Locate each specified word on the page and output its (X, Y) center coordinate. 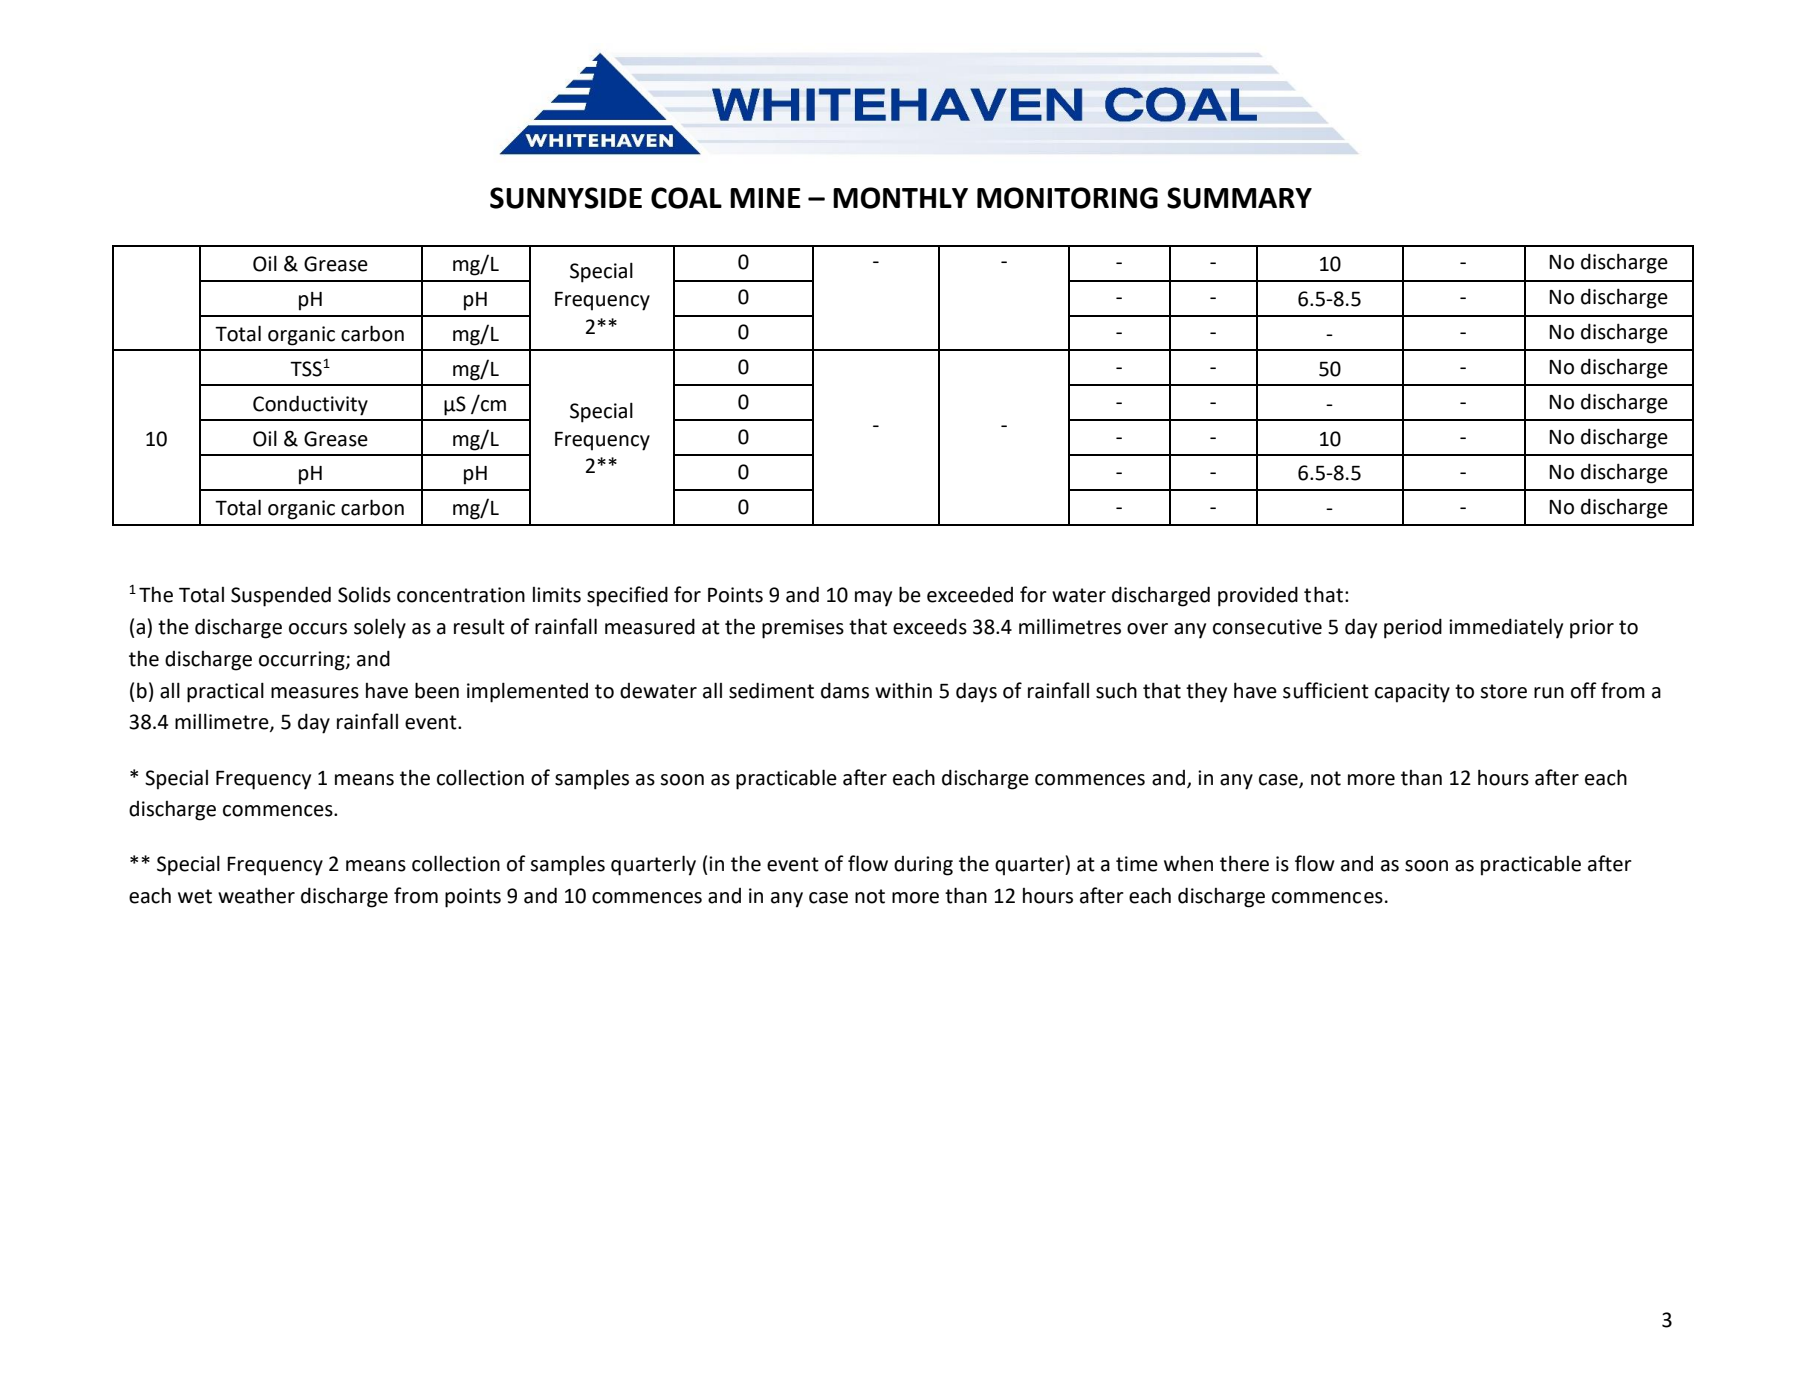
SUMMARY (1239, 198)
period (1413, 628)
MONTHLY (900, 198)
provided (1258, 596)
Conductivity (310, 405)
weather (256, 895)
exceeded (970, 595)
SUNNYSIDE (566, 198)
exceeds (930, 626)
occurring (303, 661)
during (923, 866)
